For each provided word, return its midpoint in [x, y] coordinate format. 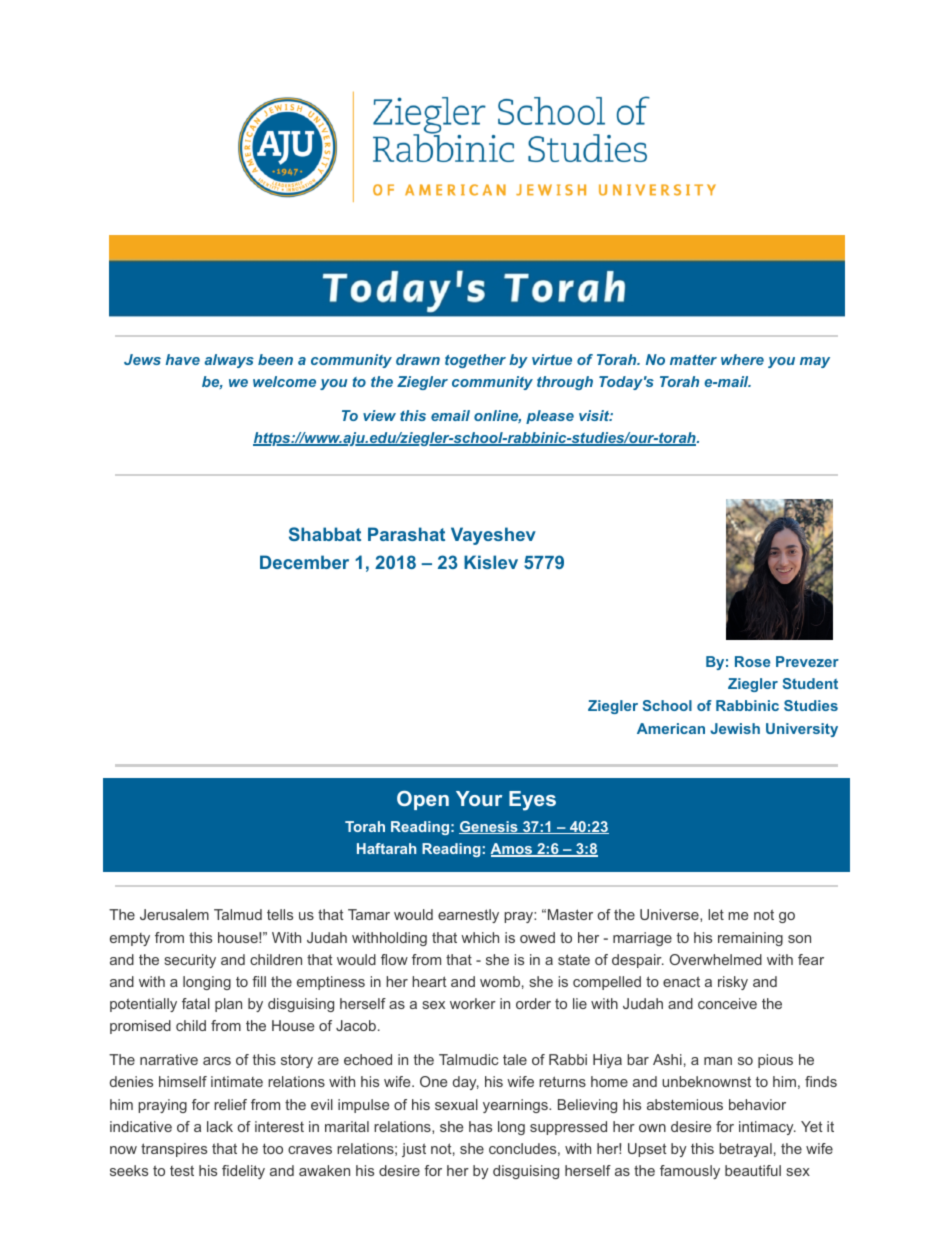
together [475, 361]
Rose [752, 661]
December [304, 562]
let [716, 914]
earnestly [468, 916]
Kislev [491, 562]
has [480, 1126]
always [229, 361]
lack [220, 1126]
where [742, 359]
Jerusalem [174, 914]
